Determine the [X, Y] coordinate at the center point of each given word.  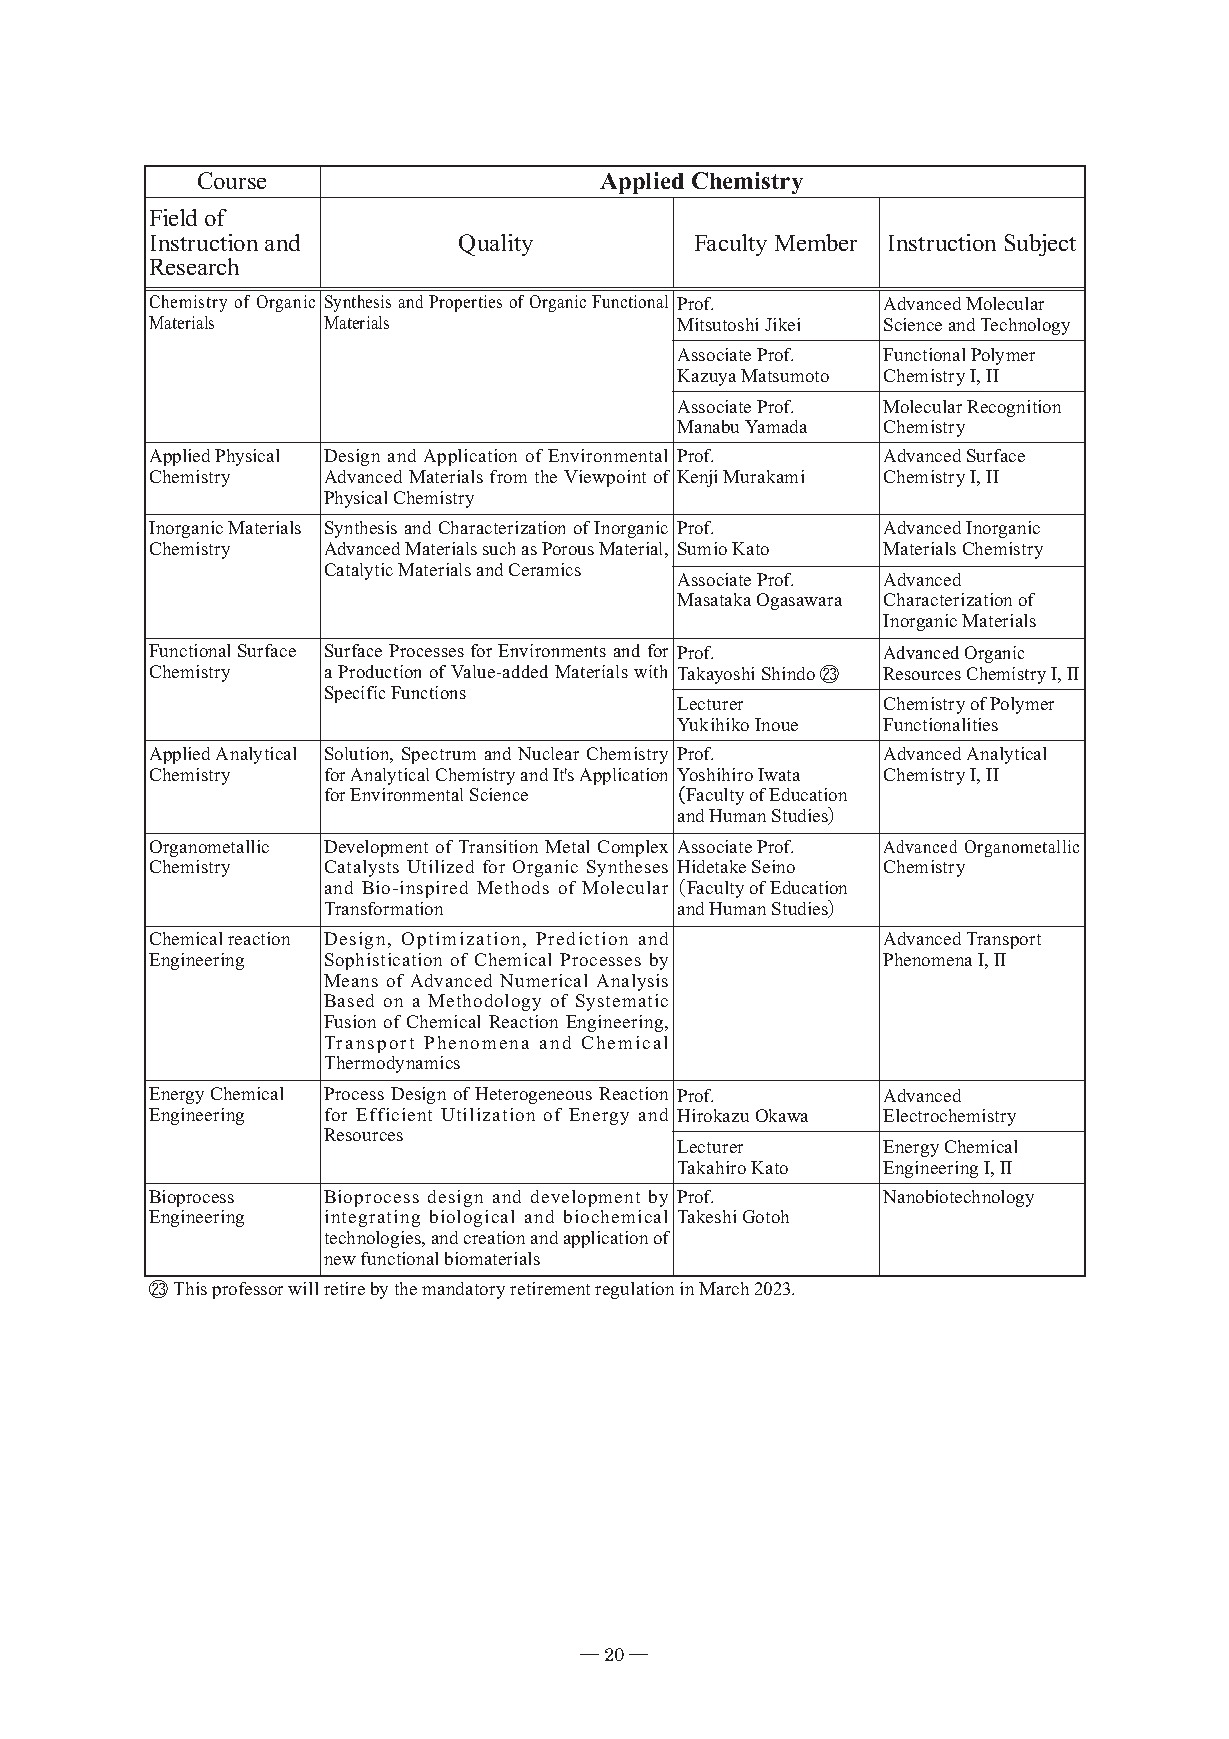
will [303, 1288]
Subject [1040, 245]
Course [232, 180]
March [724, 1288]
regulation [634, 1290]
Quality [496, 245]
